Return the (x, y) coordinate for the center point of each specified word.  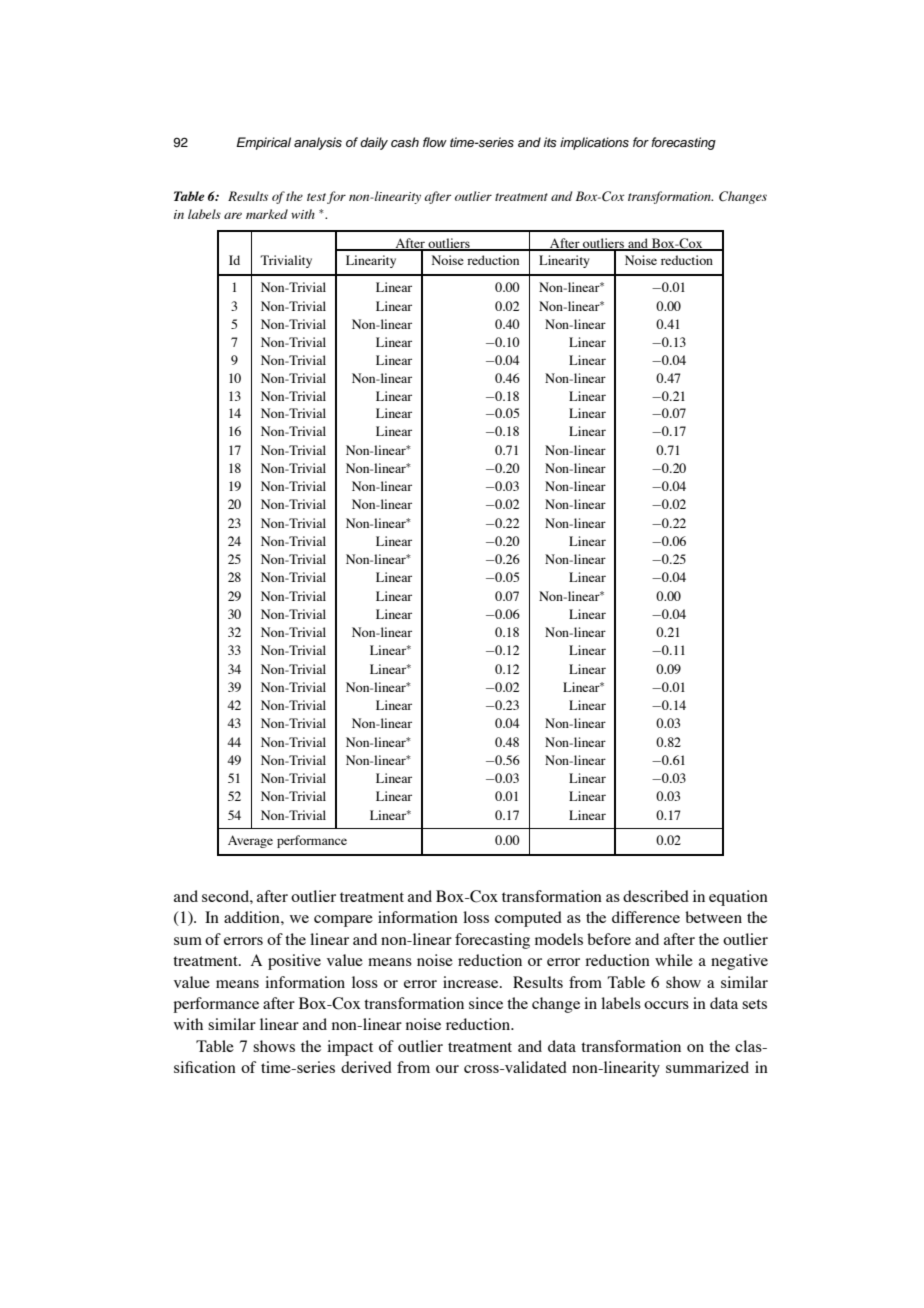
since (486, 1003)
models (559, 939)
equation (738, 898)
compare (343, 921)
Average (250, 841)
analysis (318, 143)
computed (528, 919)
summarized (707, 1067)
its (550, 142)
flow (435, 142)
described (656, 896)
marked (267, 214)
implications (594, 143)
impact (350, 1048)
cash (405, 142)
